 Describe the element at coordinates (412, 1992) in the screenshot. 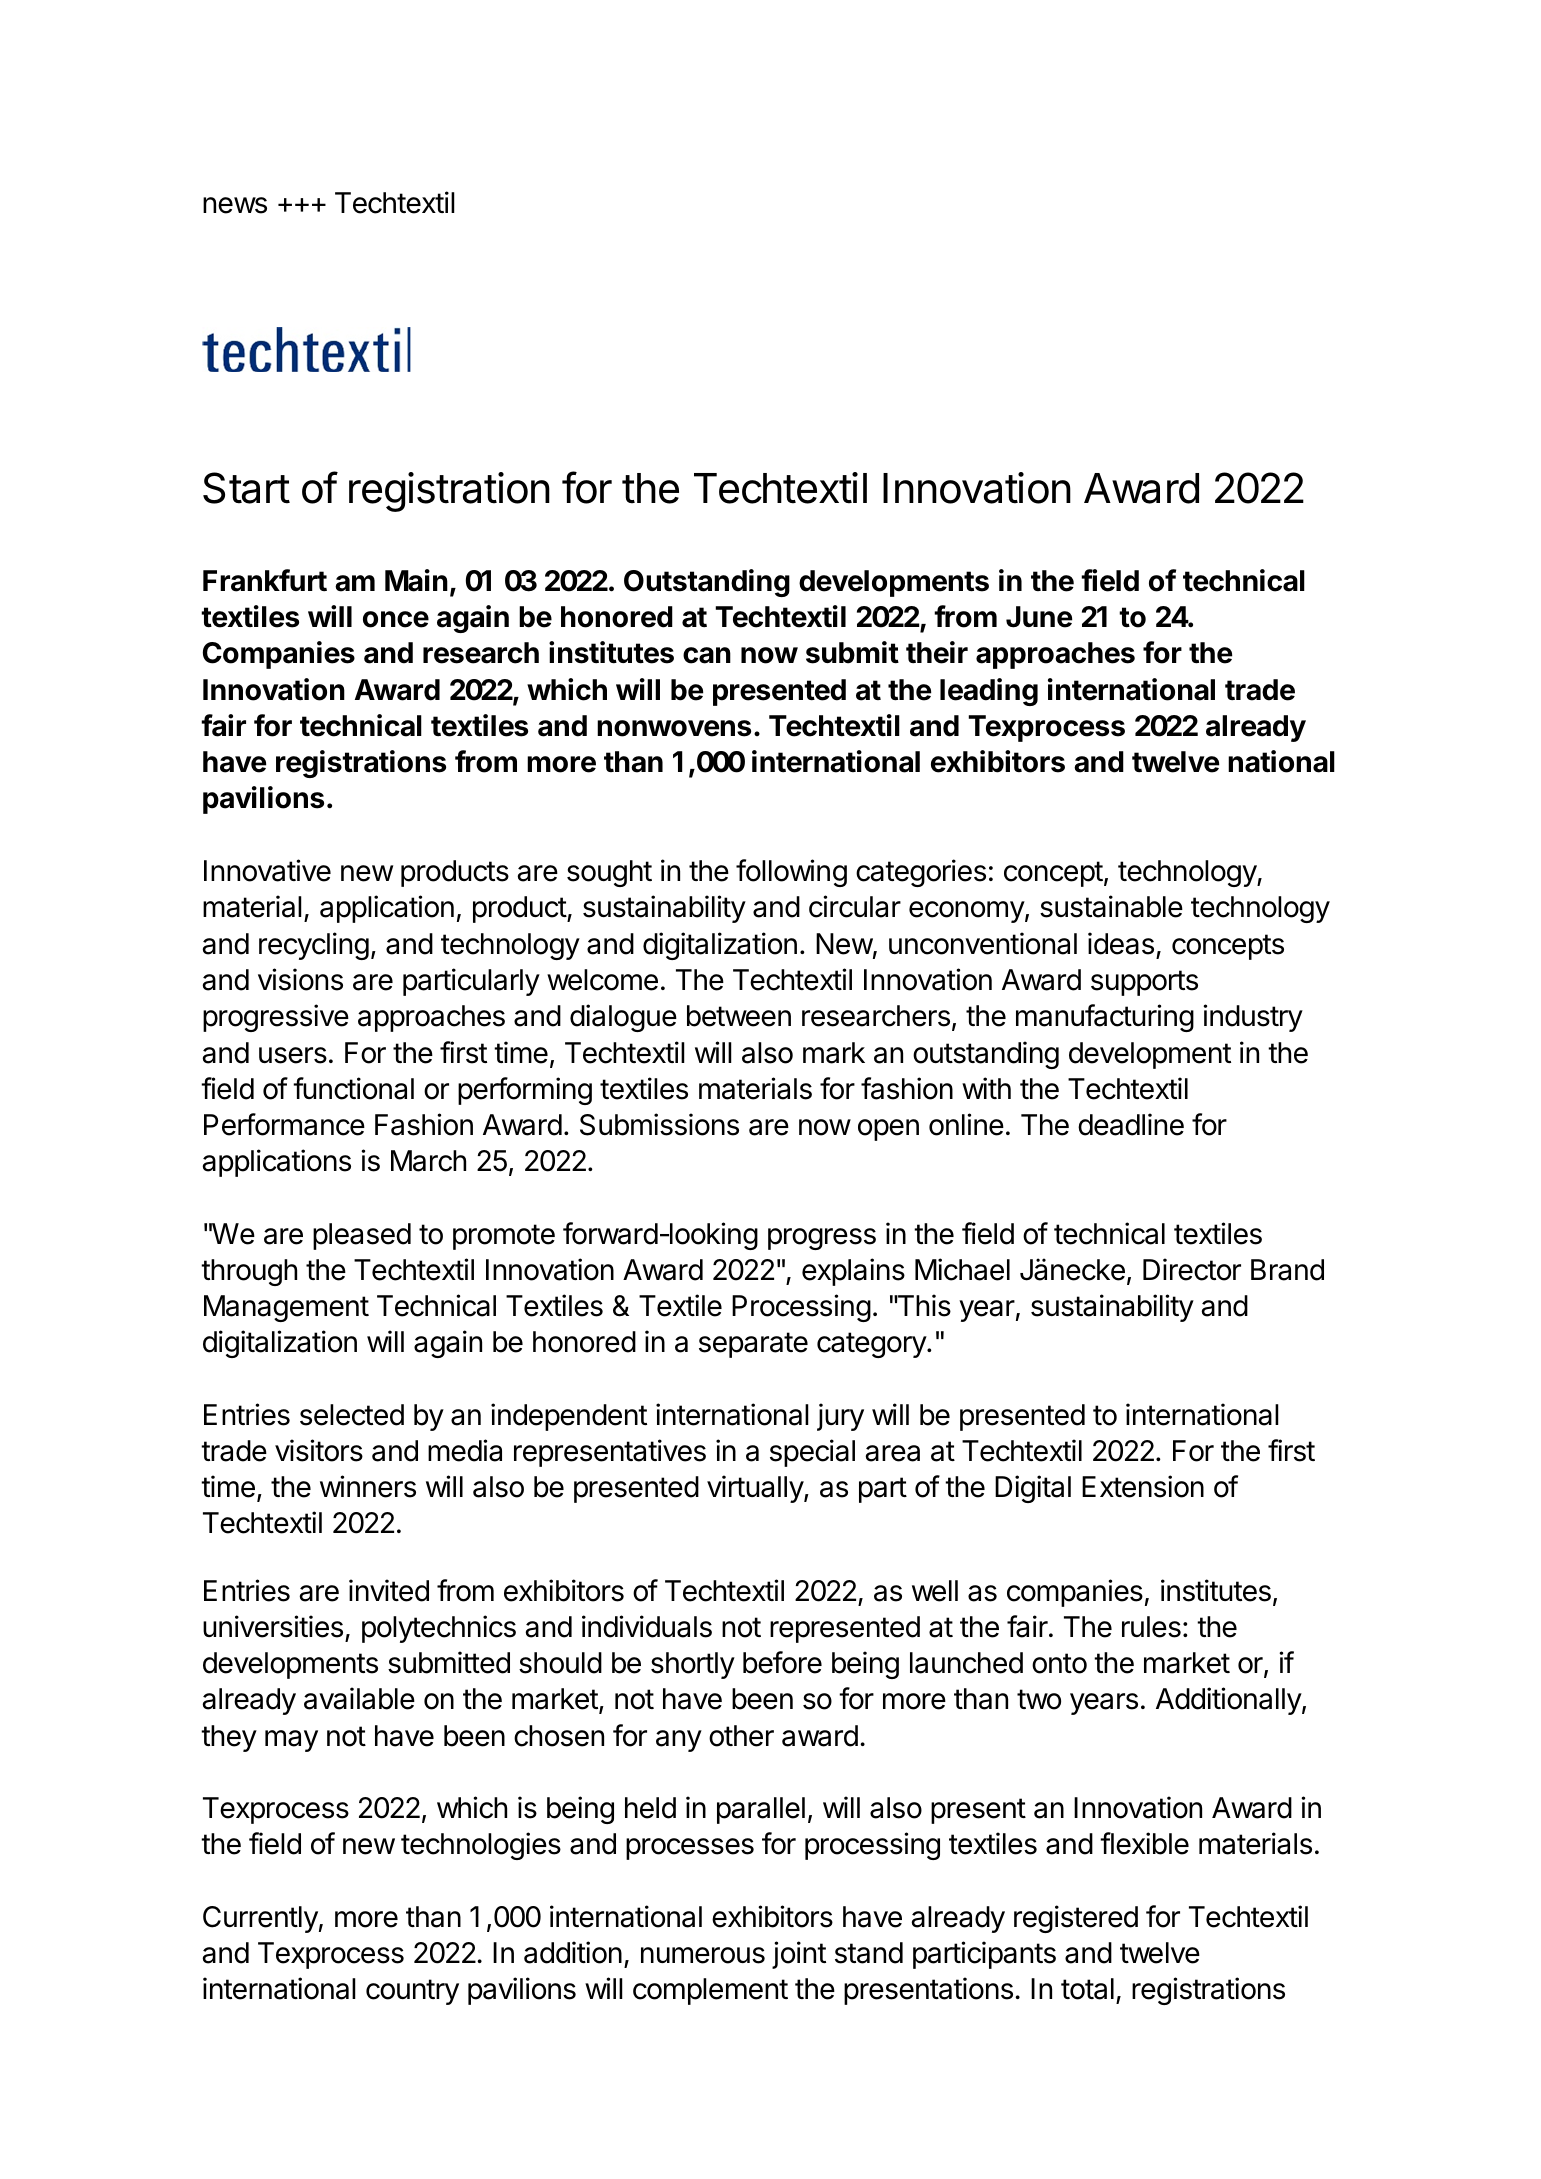

I see `country` at that location.
